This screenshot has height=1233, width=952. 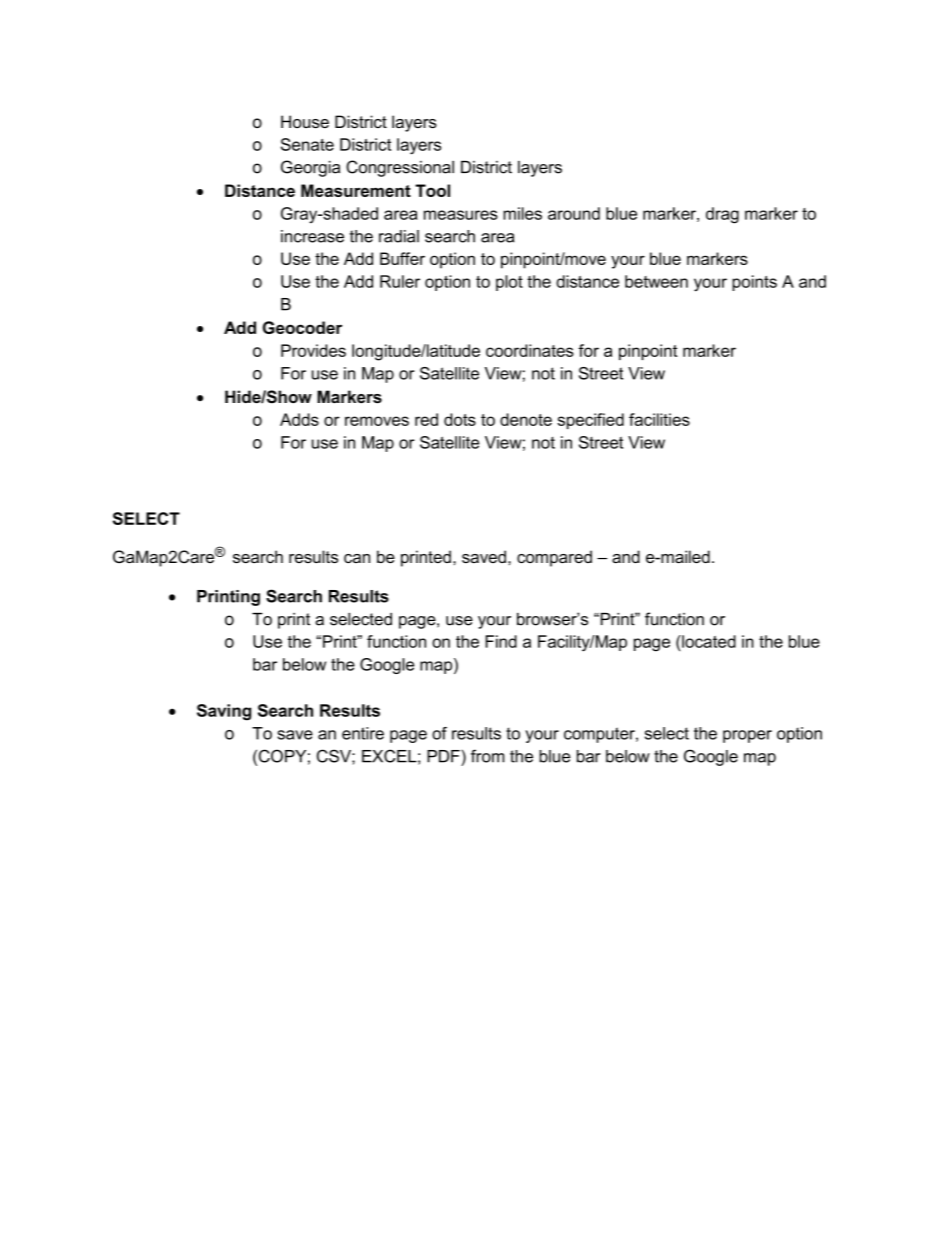 What do you see at coordinates (659, 419) in the screenshot?
I see `facilities` at bounding box center [659, 419].
